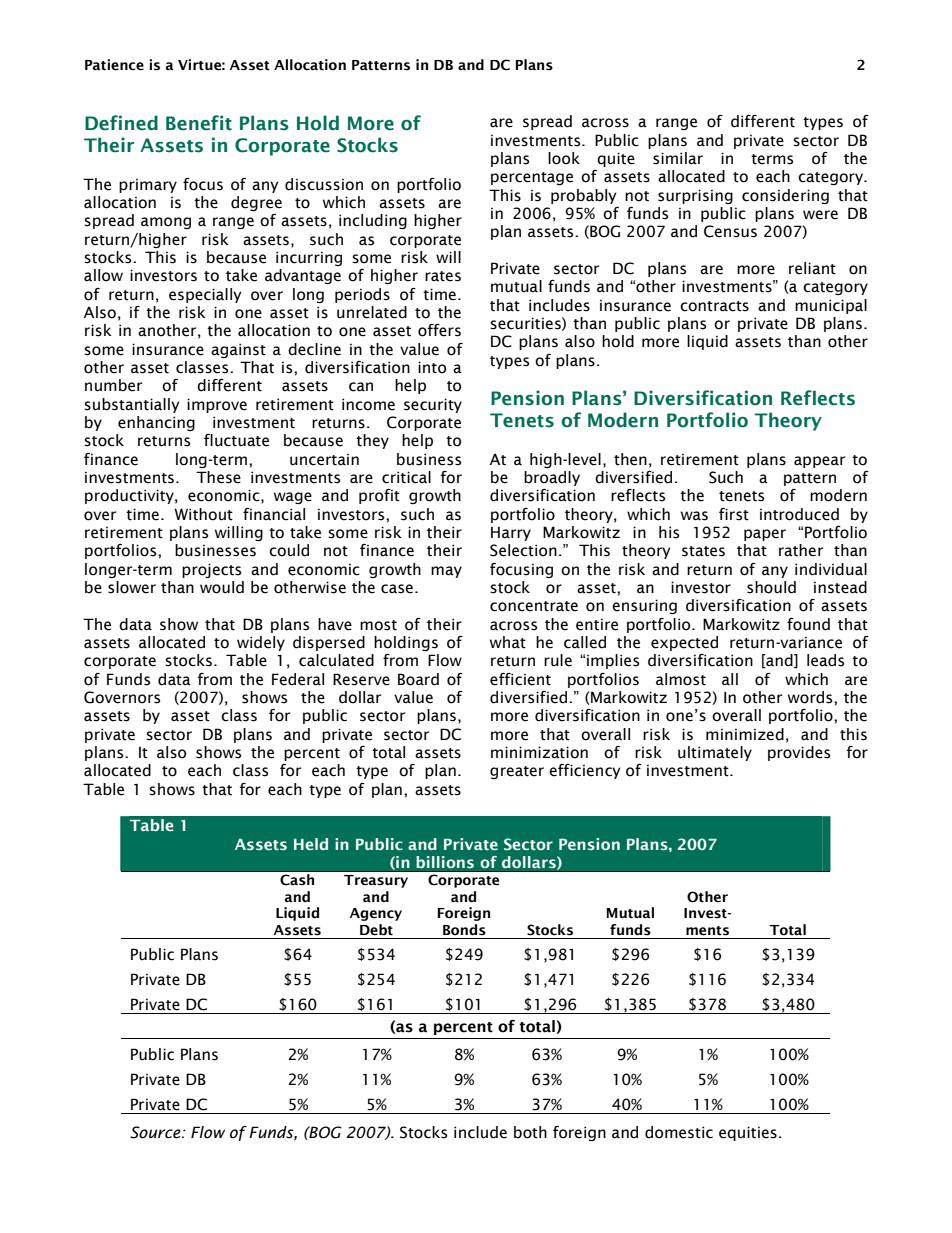  I want to click on Benefit, so click(199, 123).
